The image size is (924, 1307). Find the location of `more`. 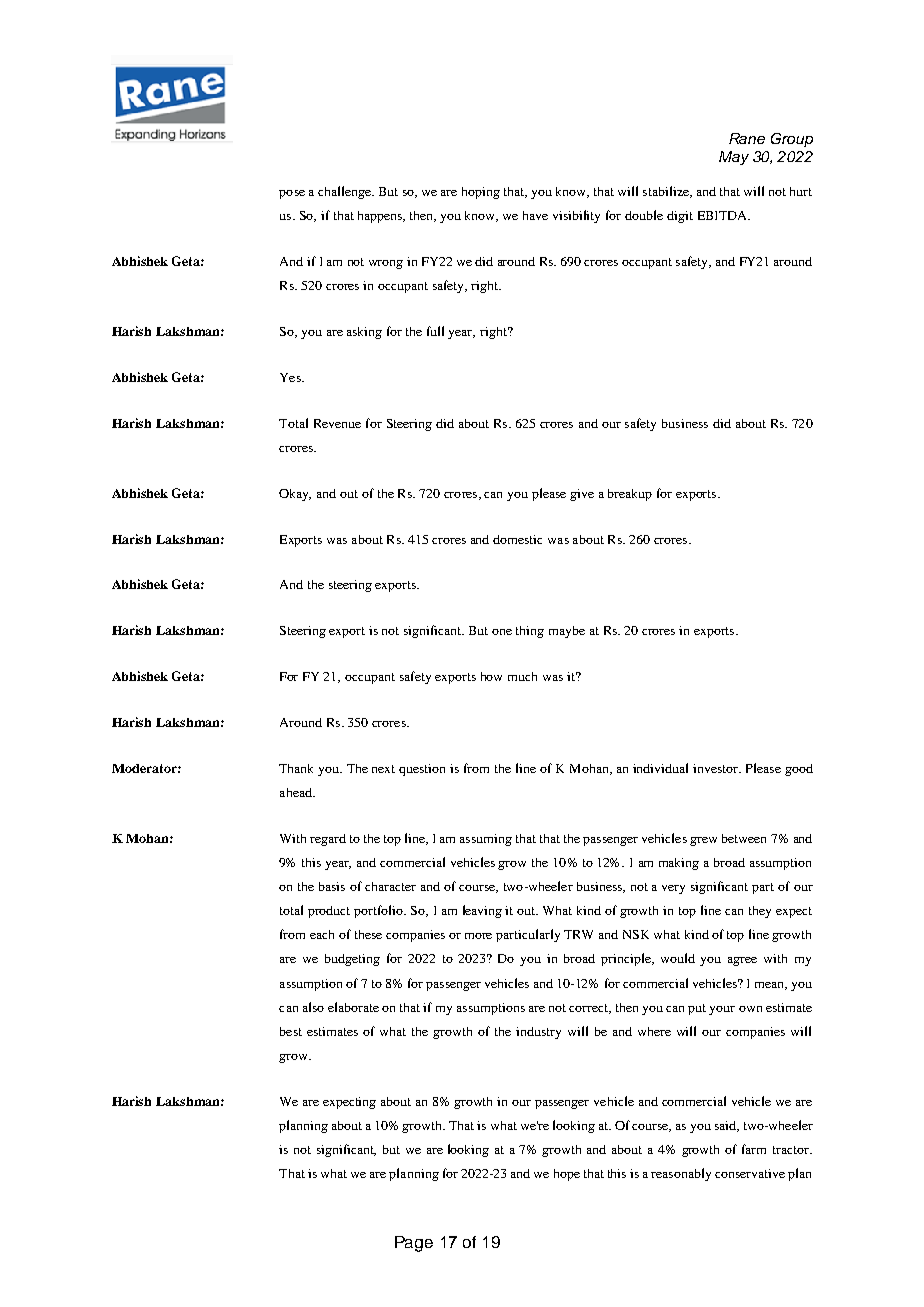

more is located at coordinates (478, 936).
